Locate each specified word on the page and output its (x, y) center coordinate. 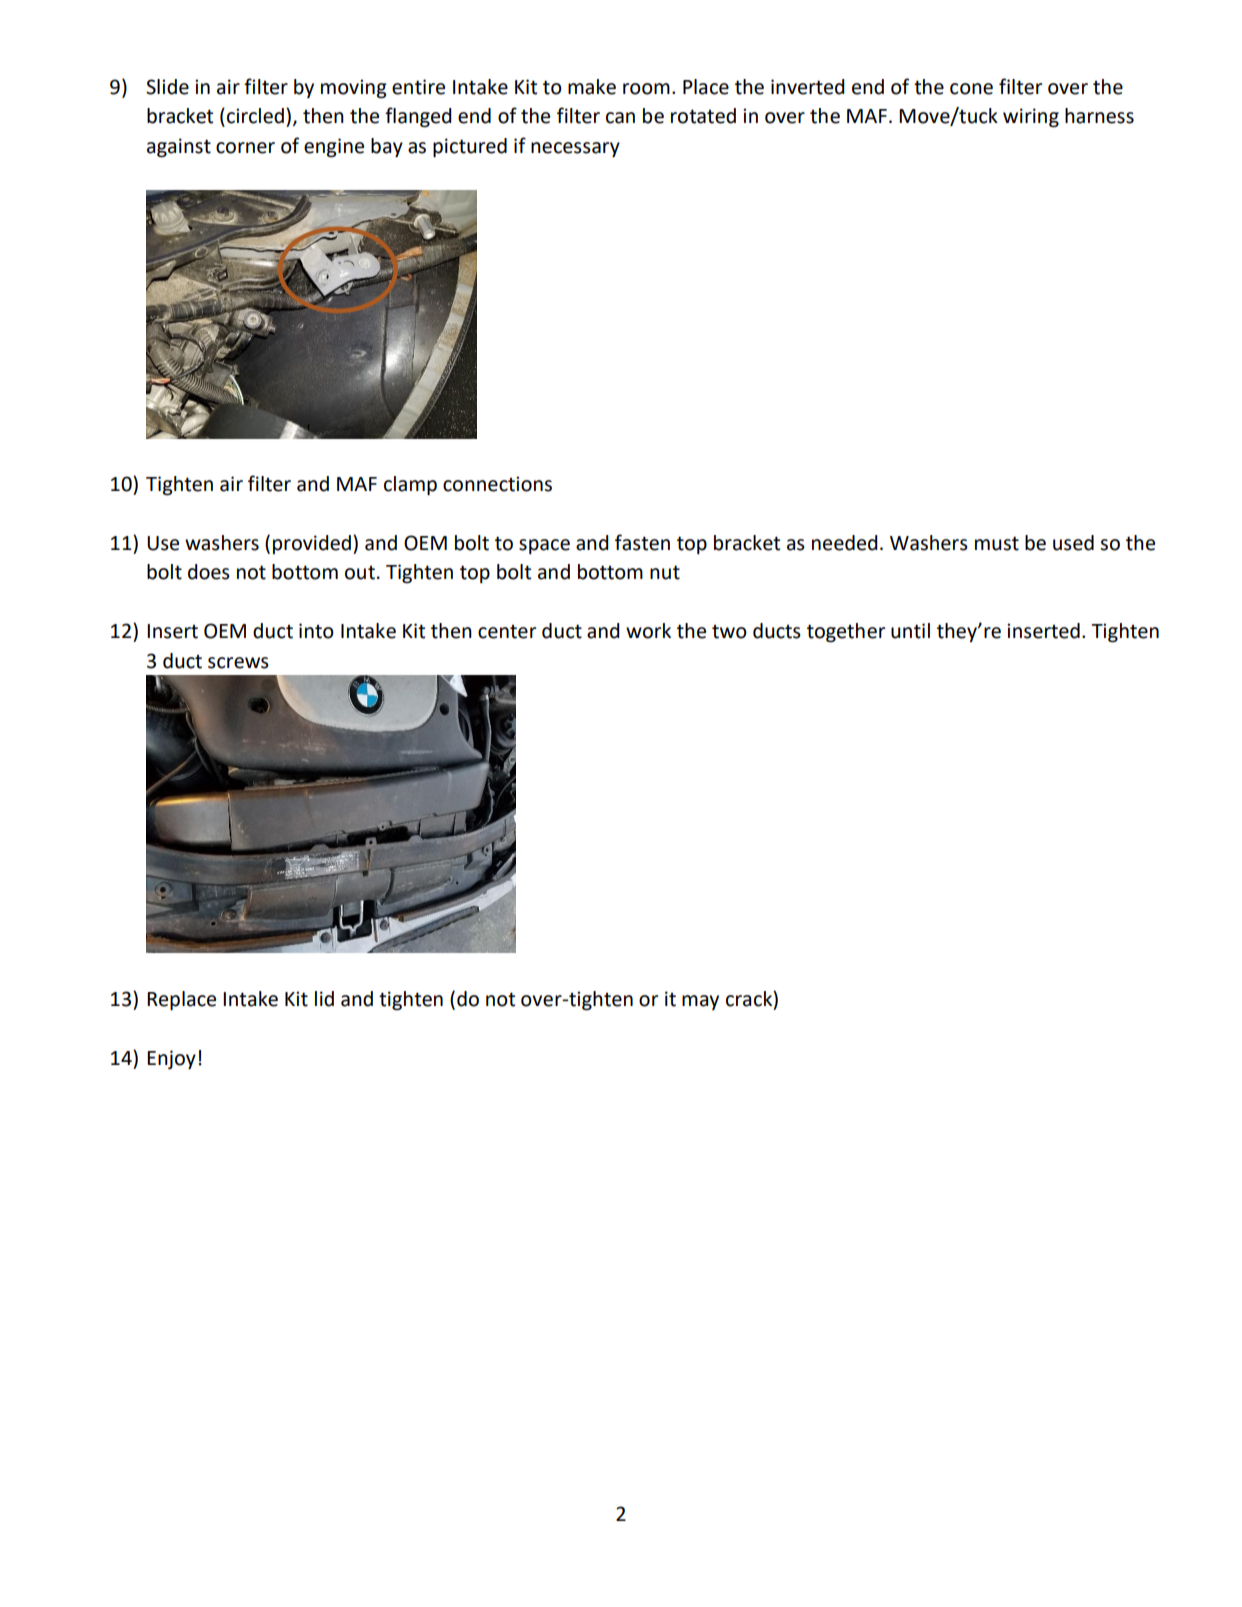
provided (312, 544)
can (620, 118)
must (997, 543)
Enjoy (171, 1059)
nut (665, 572)
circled (255, 116)
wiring (1031, 118)
